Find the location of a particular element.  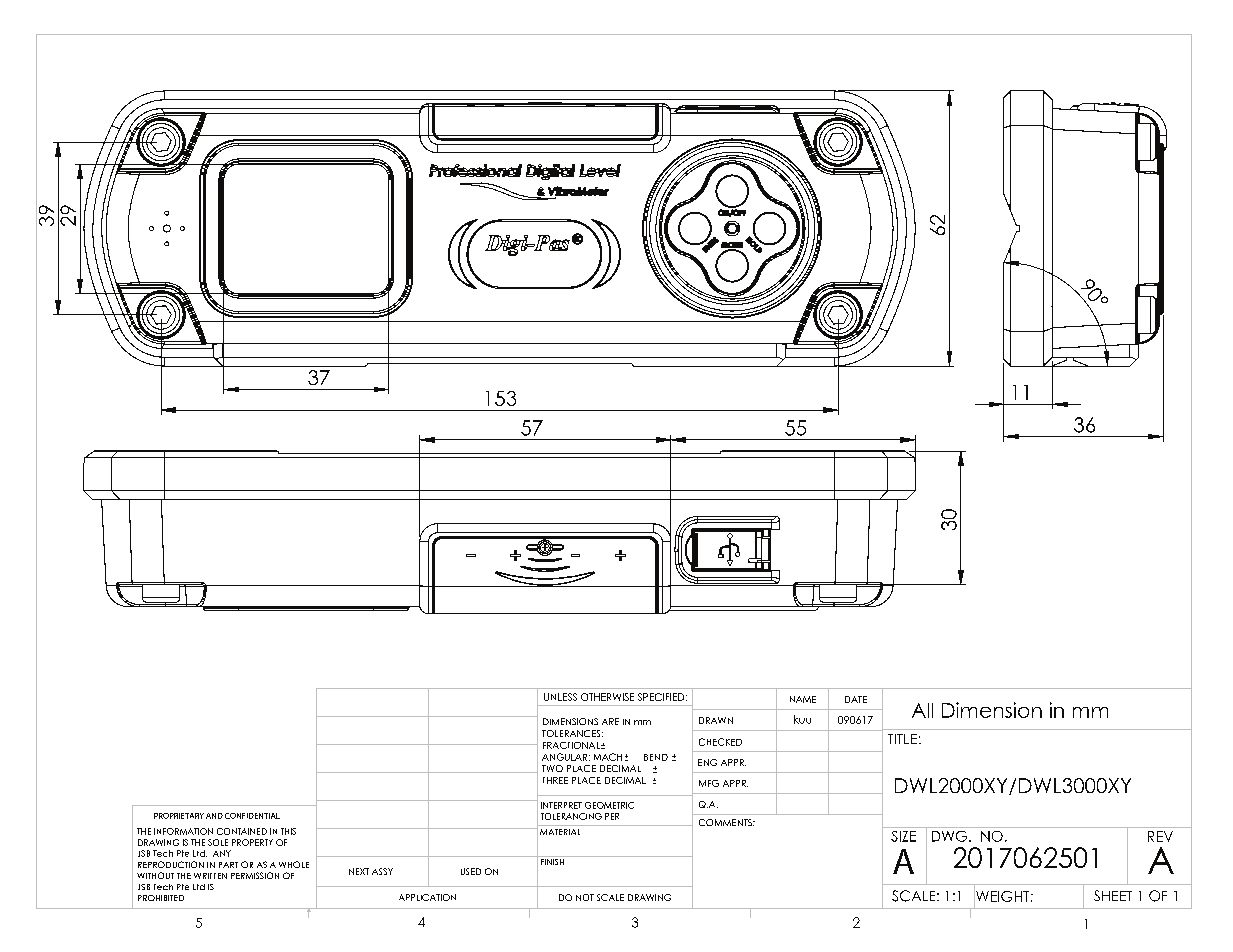

OTHERWISE is located at coordinates (607, 697).
